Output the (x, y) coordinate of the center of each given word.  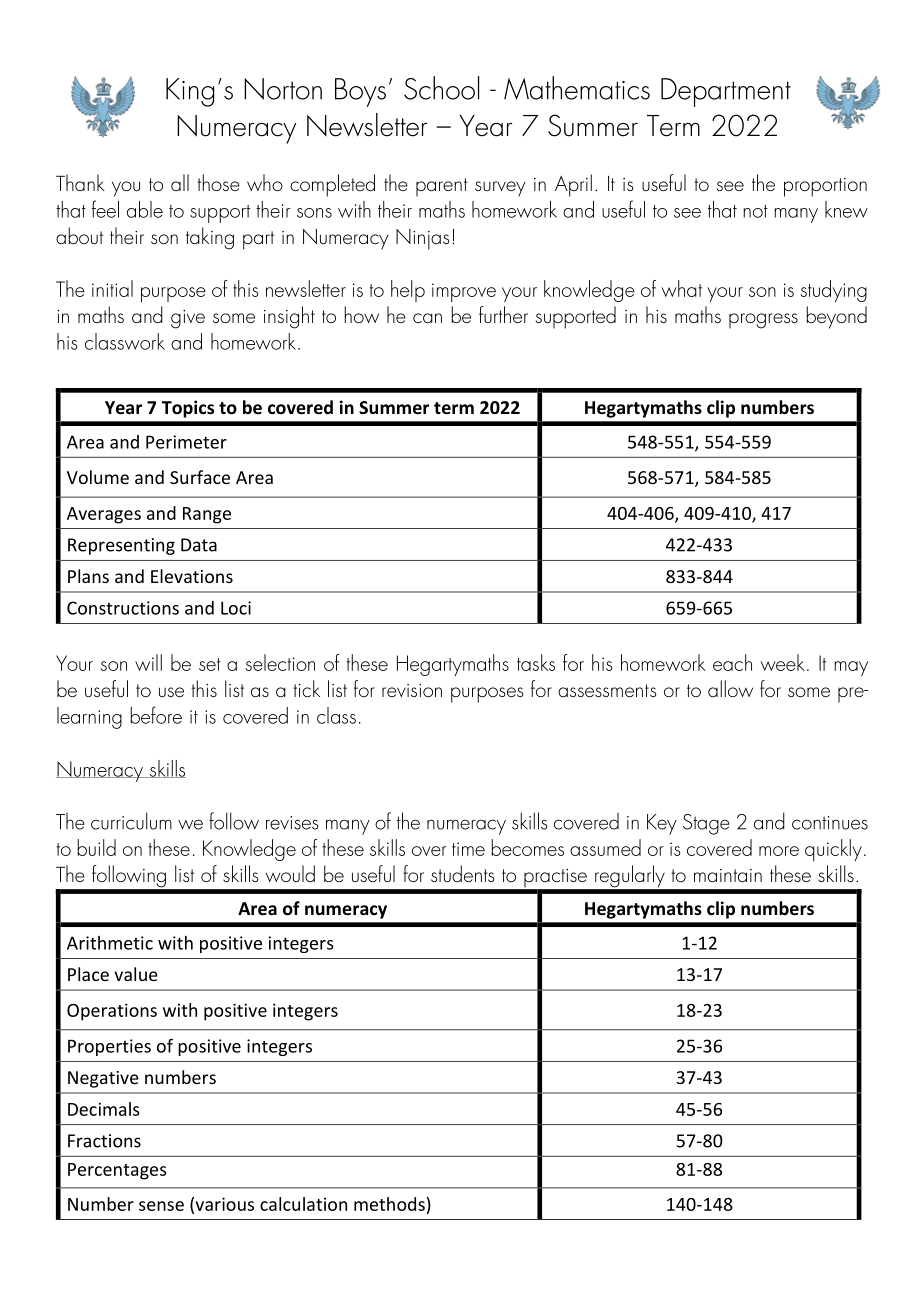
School (441, 88)
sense (161, 1206)
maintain (728, 875)
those (218, 182)
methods (389, 1204)
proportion (825, 187)
